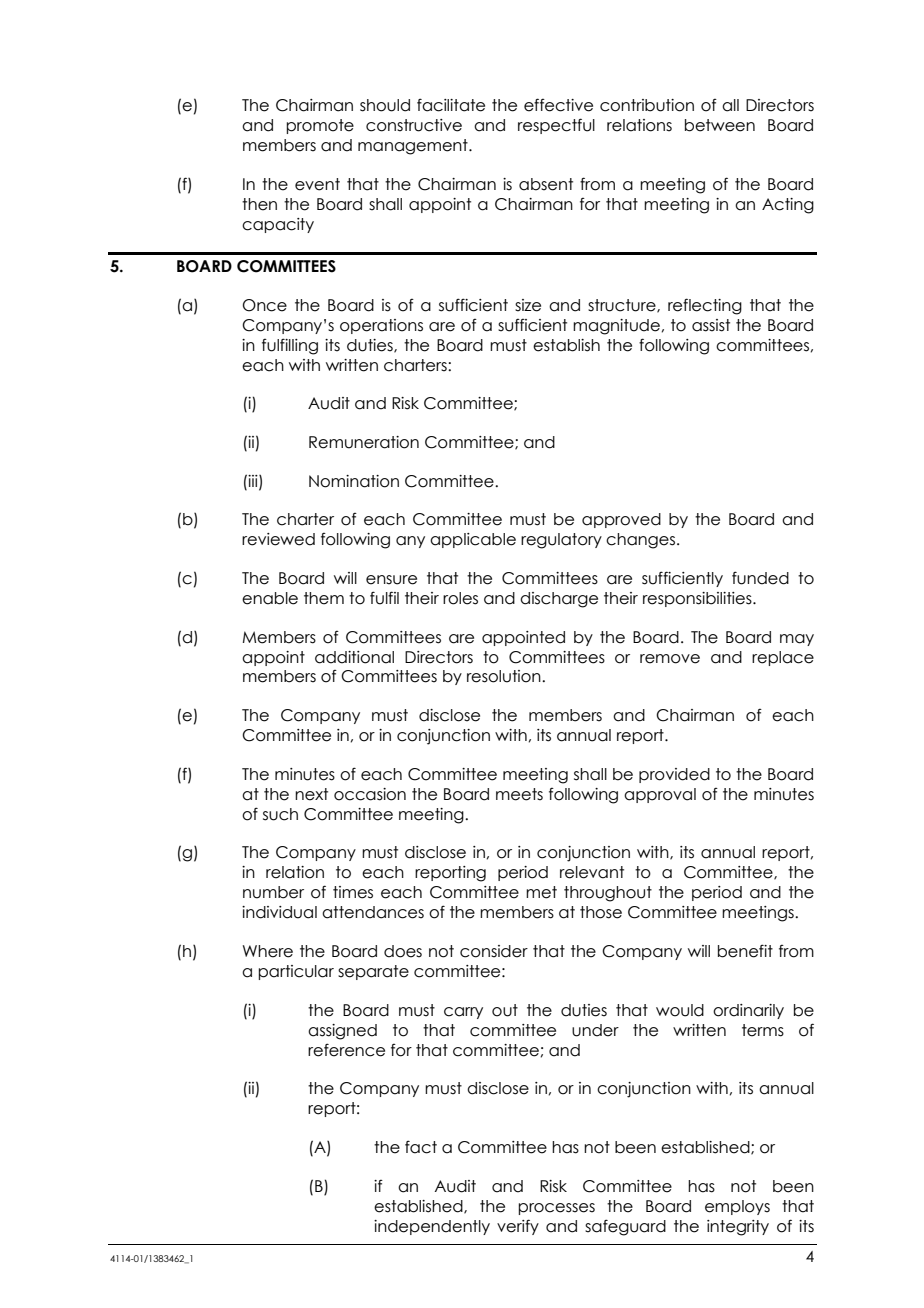 Image resolution: width=924 pixels, height=1308 pixels. I want to click on particular, so click(296, 972).
